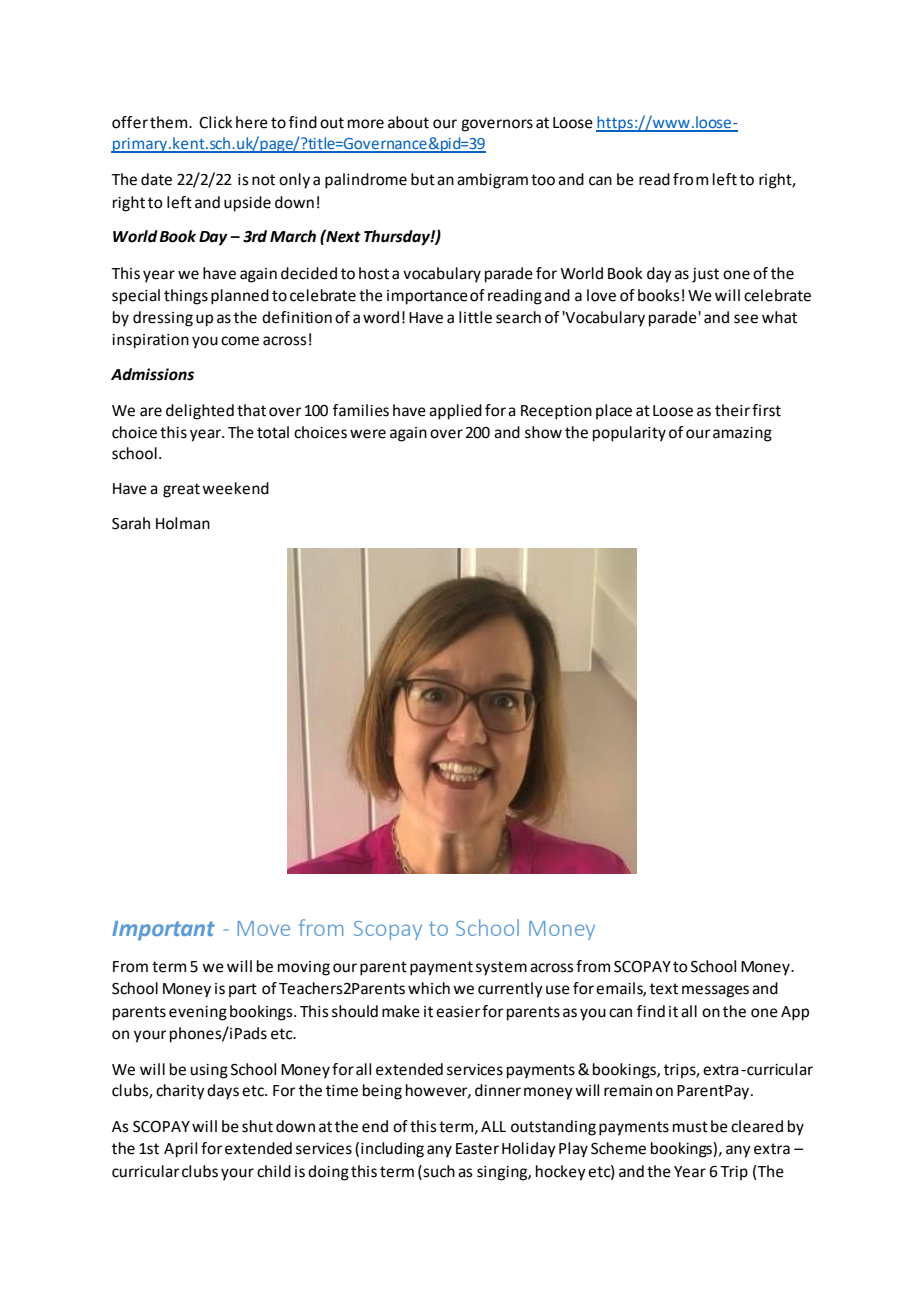  What do you see at coordinates (368, 434) in the page?
I see `were` at bounding box center [368, 434].
